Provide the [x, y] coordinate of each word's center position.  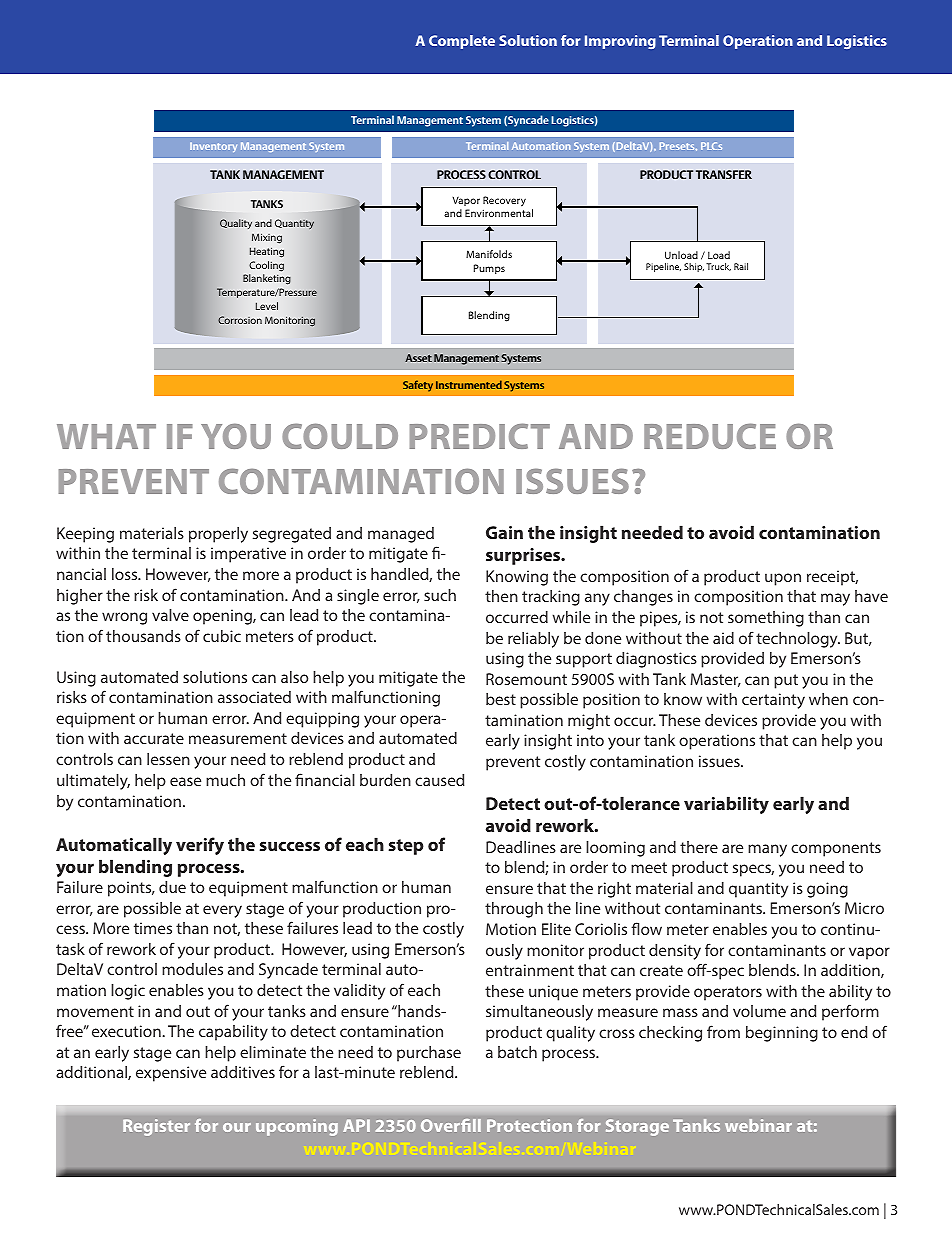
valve [170, 615]
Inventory [213, 147]
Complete [462, 42]
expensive [171, 1074]
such [440, 595]
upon [783, 579]
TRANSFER [724, 174]
